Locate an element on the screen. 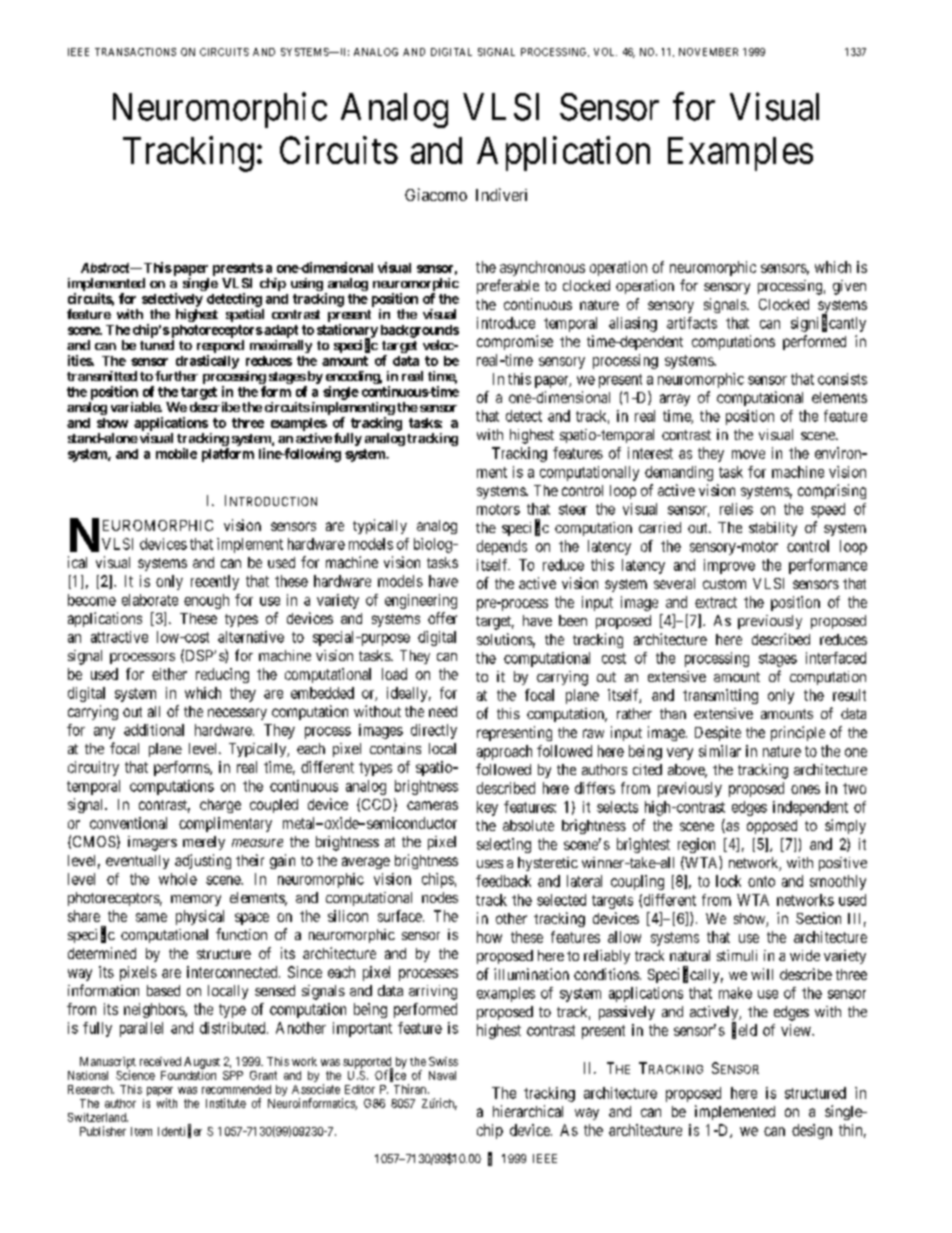  tuned is located at coordinates (157, 345).
